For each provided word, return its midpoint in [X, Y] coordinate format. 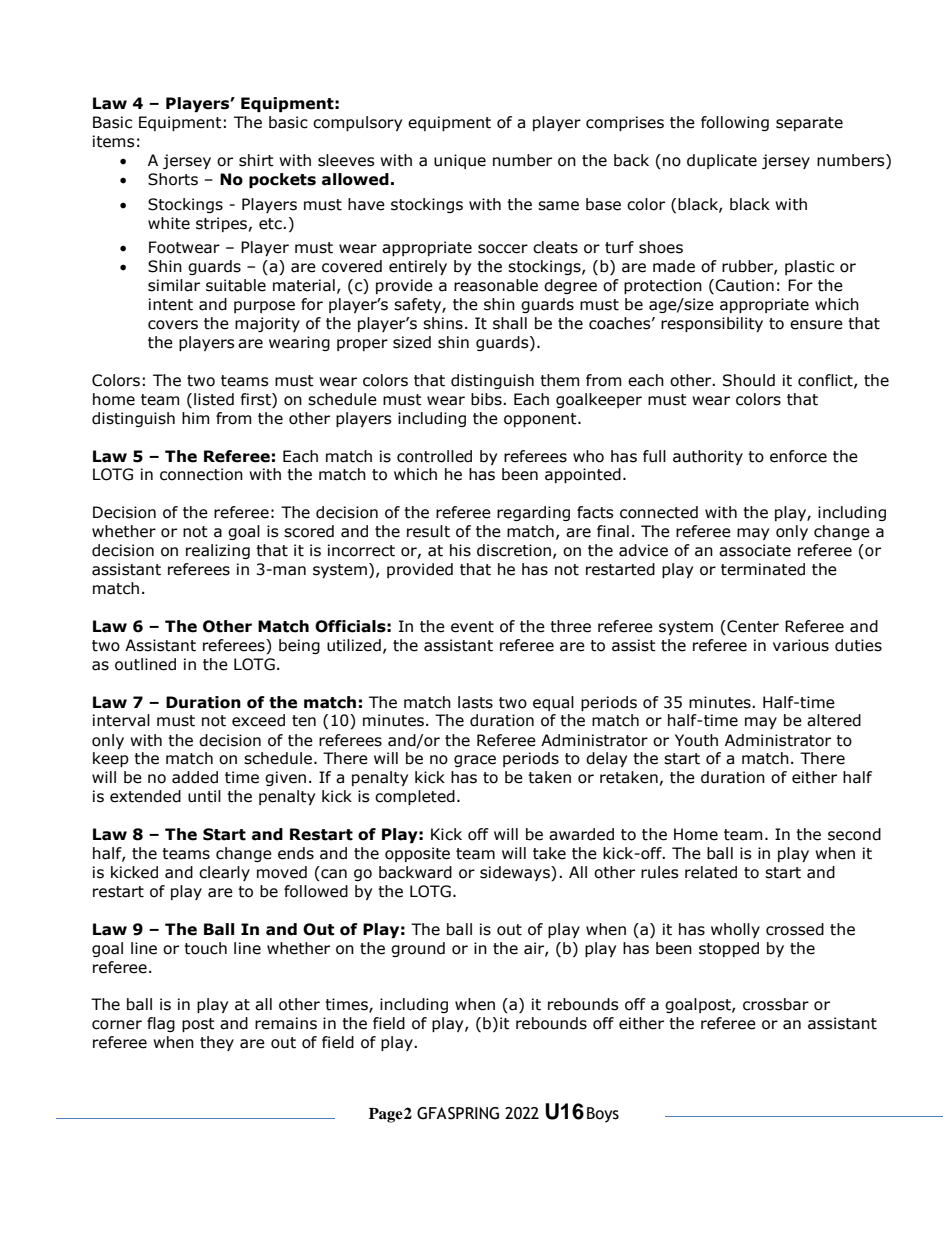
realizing [218, 551]
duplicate [722, 161]
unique [460, 161]
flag [161, 1024]
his [460, 550]
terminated [763, 569]
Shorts [173, 179]
